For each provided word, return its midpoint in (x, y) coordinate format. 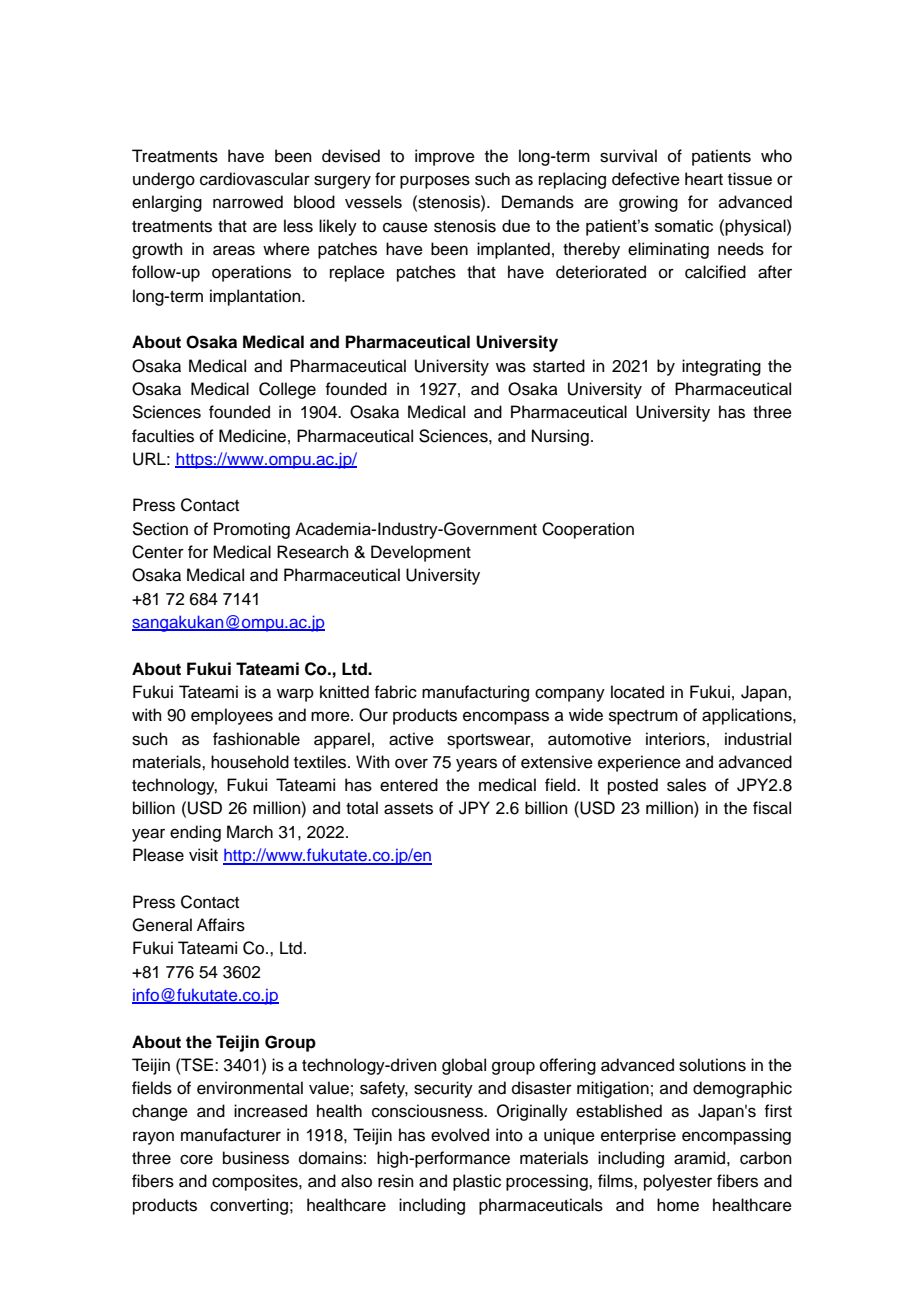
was (511, 367)
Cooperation (588, 530)
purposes (435, 182)
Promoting (252, 530)
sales (686, 785)
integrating (721, 367)
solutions (712, 1065)
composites (256, 1182)
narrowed (248, 202)
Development (421, 553)
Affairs (221, 925)
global (464, 1066)
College (287, 390)
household (250, 762)
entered (409, 785)
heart (704, 179)
